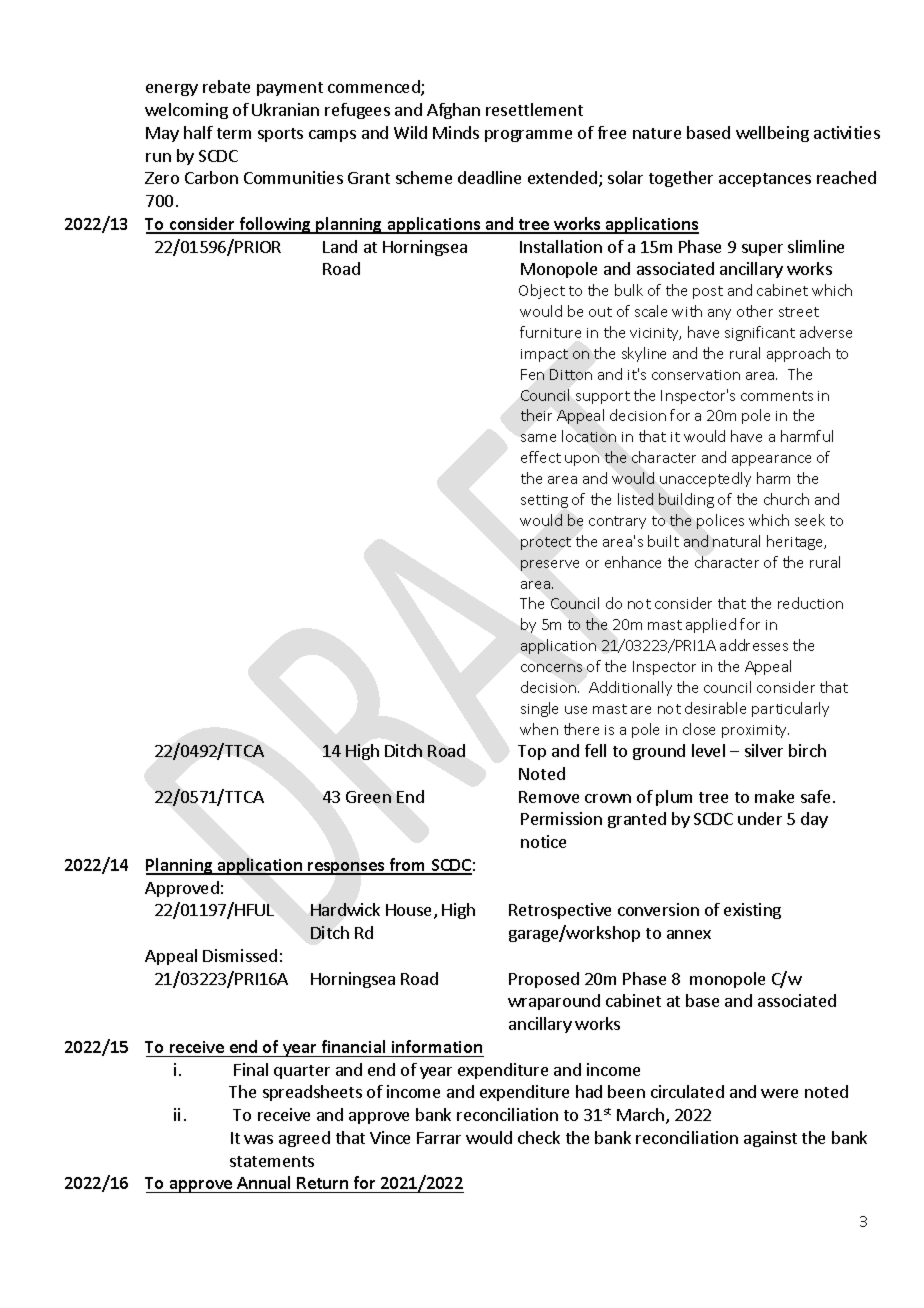 The image size is (924, 1308). Describe the element at coordinates (528, 136) in the image. I see `programme` at that location.
